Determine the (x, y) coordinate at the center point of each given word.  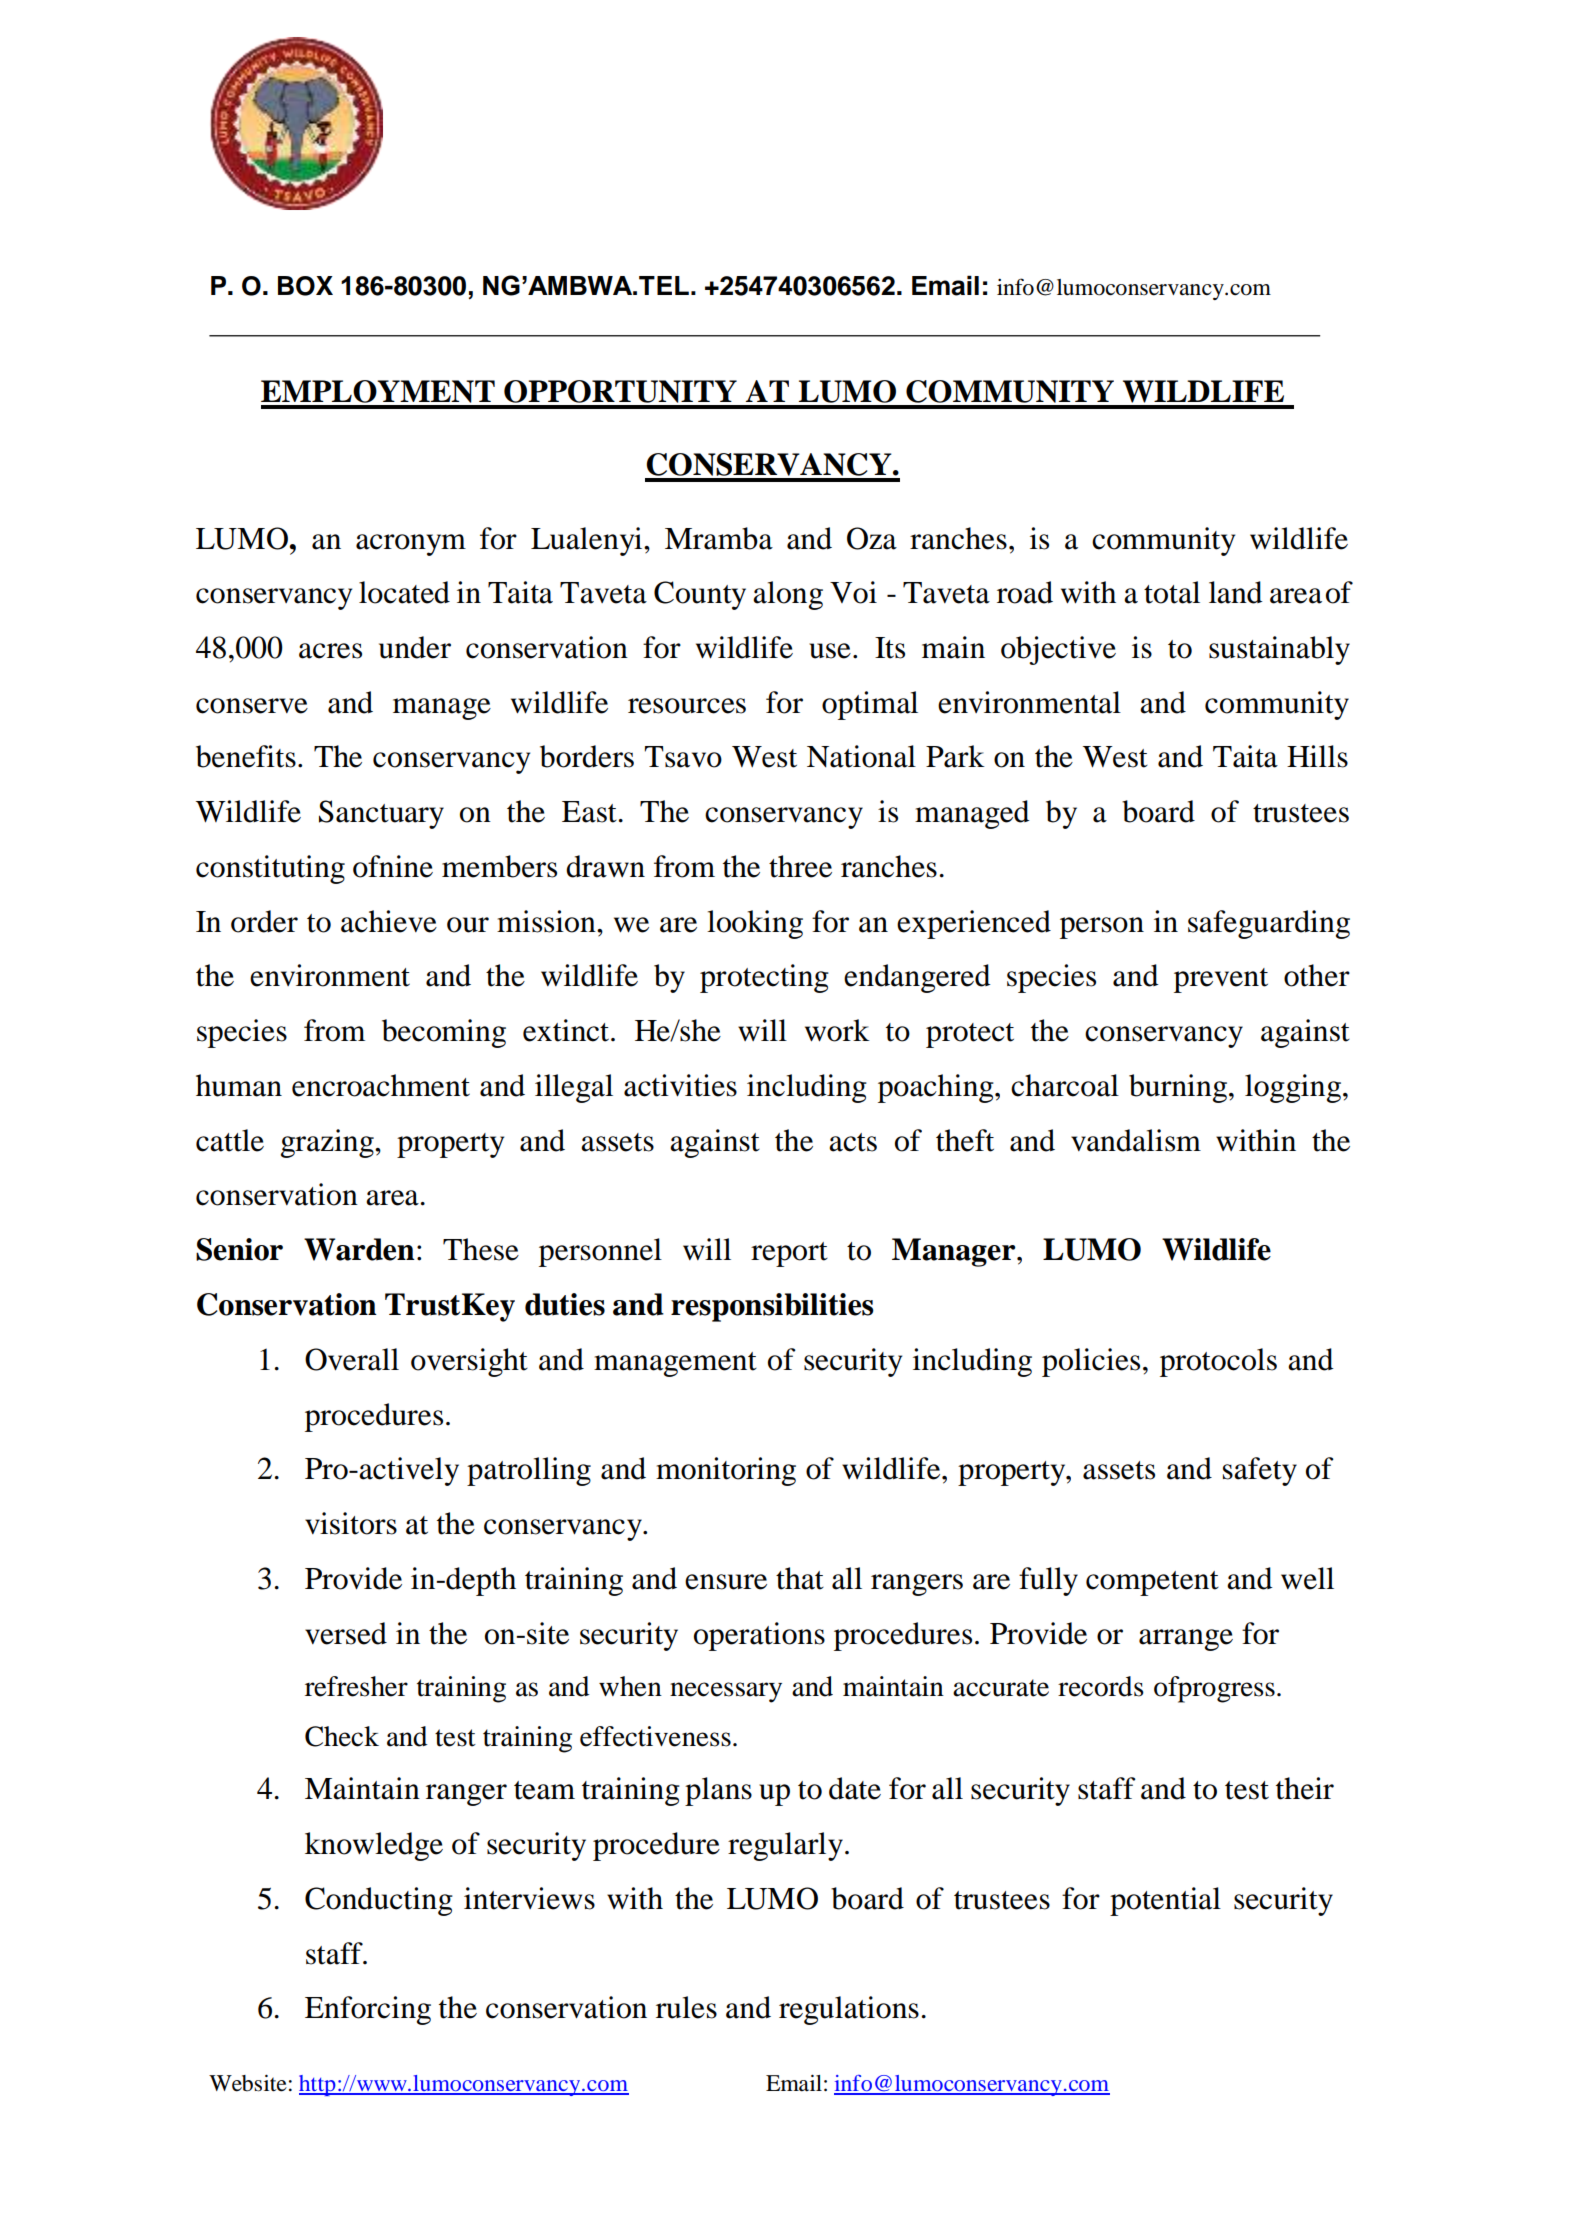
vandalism (1136, 1140)
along (788, 595)
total (1172, 592)
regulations (849, 2010)
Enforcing (368, 2010)
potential (1165, 1901)
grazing (328, 1143)
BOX (305, 286)
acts (853, 1142)
